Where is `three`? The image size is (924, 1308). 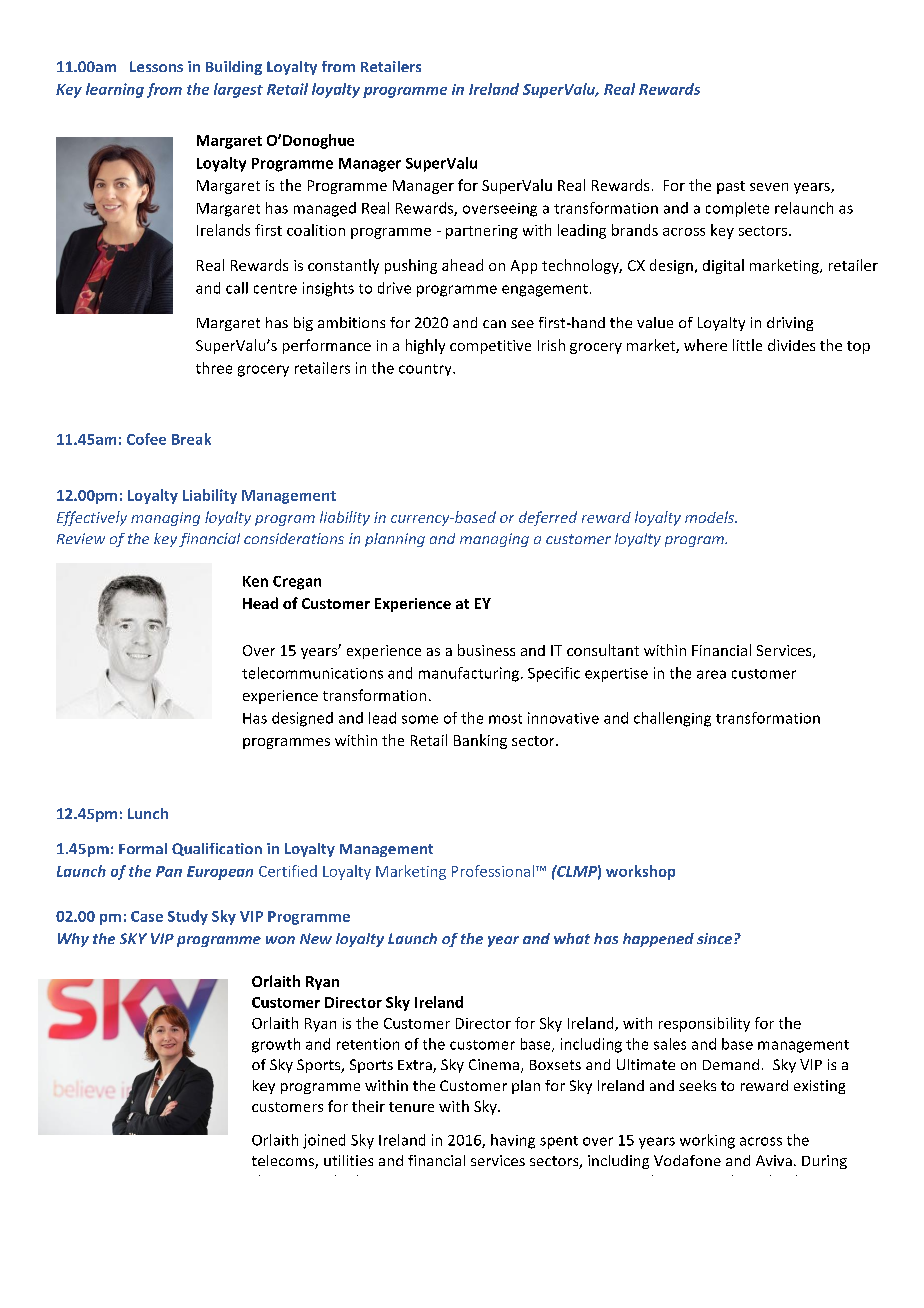 three is located at coordinates (214, 368).
